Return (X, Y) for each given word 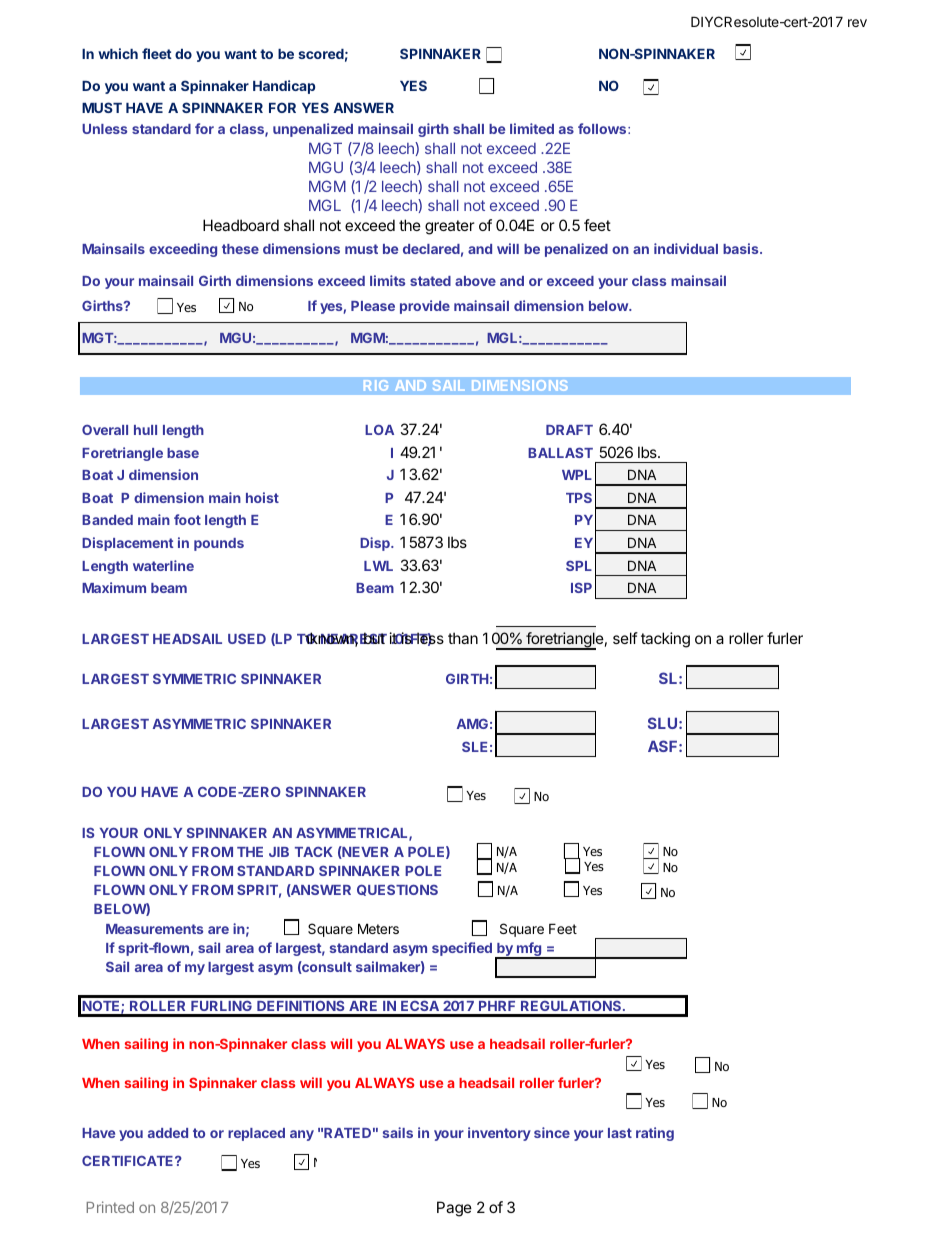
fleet (157, 53)
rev (857, 23)
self (625, 638)
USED (247, 638)
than (463, 638)
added (168, 1133)
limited (532, 128)
